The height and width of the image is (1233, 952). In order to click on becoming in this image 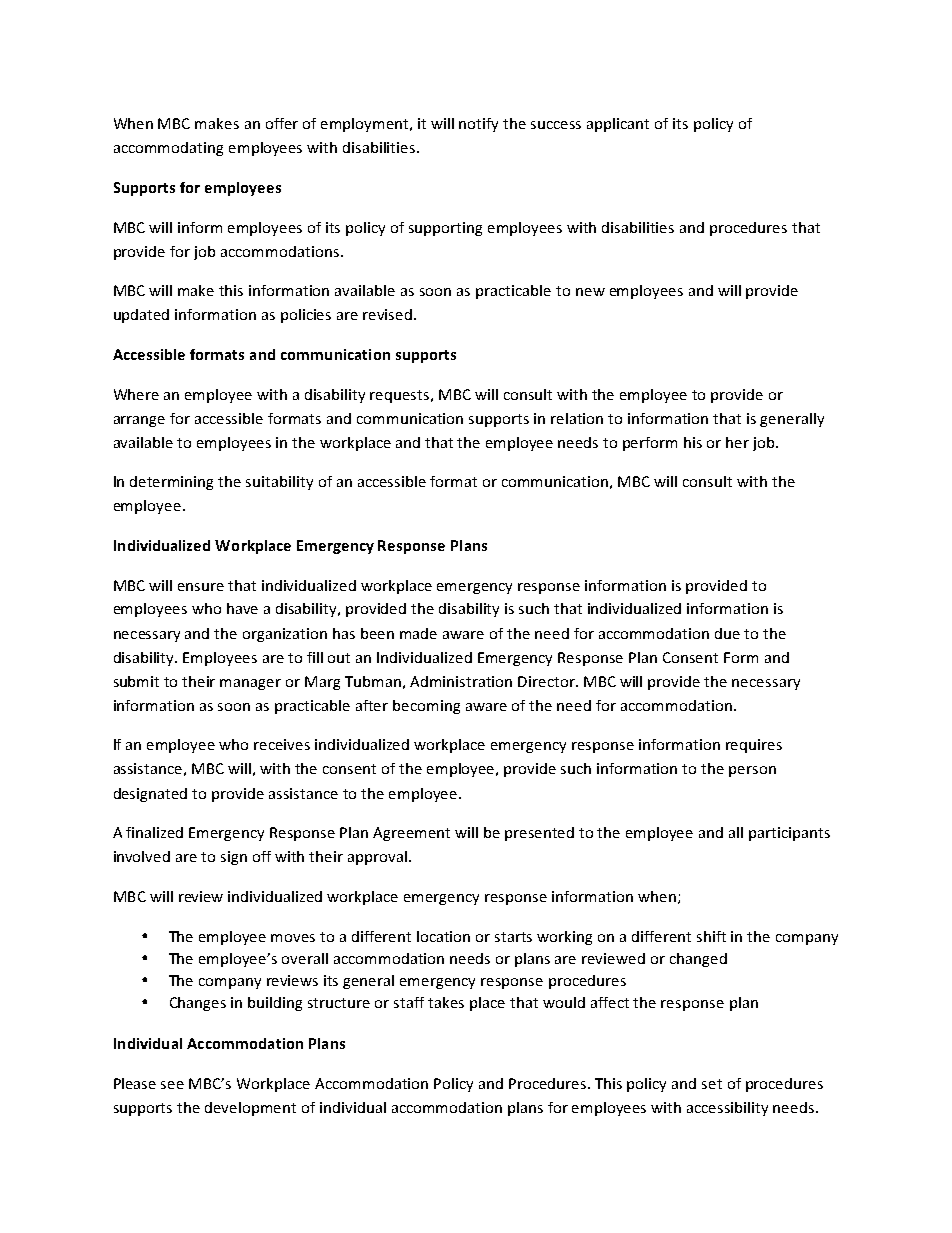, I will do `click(426, 707)`.
